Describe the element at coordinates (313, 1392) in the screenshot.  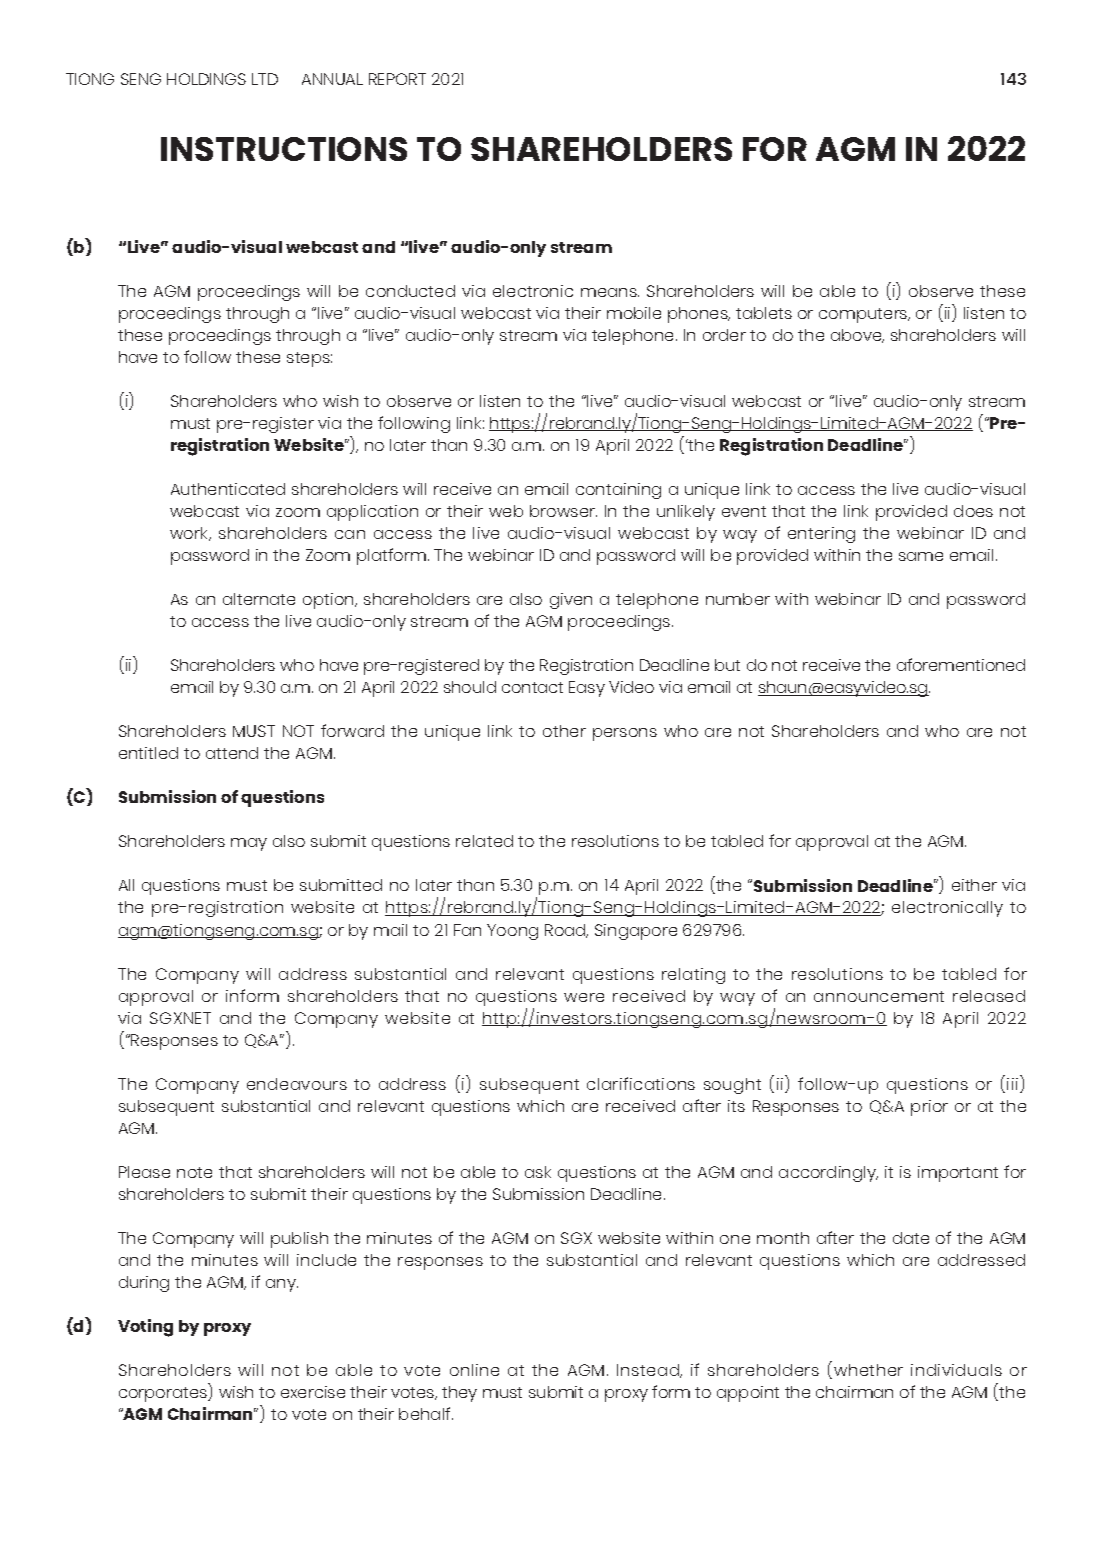
I see `exercise` at that location.
